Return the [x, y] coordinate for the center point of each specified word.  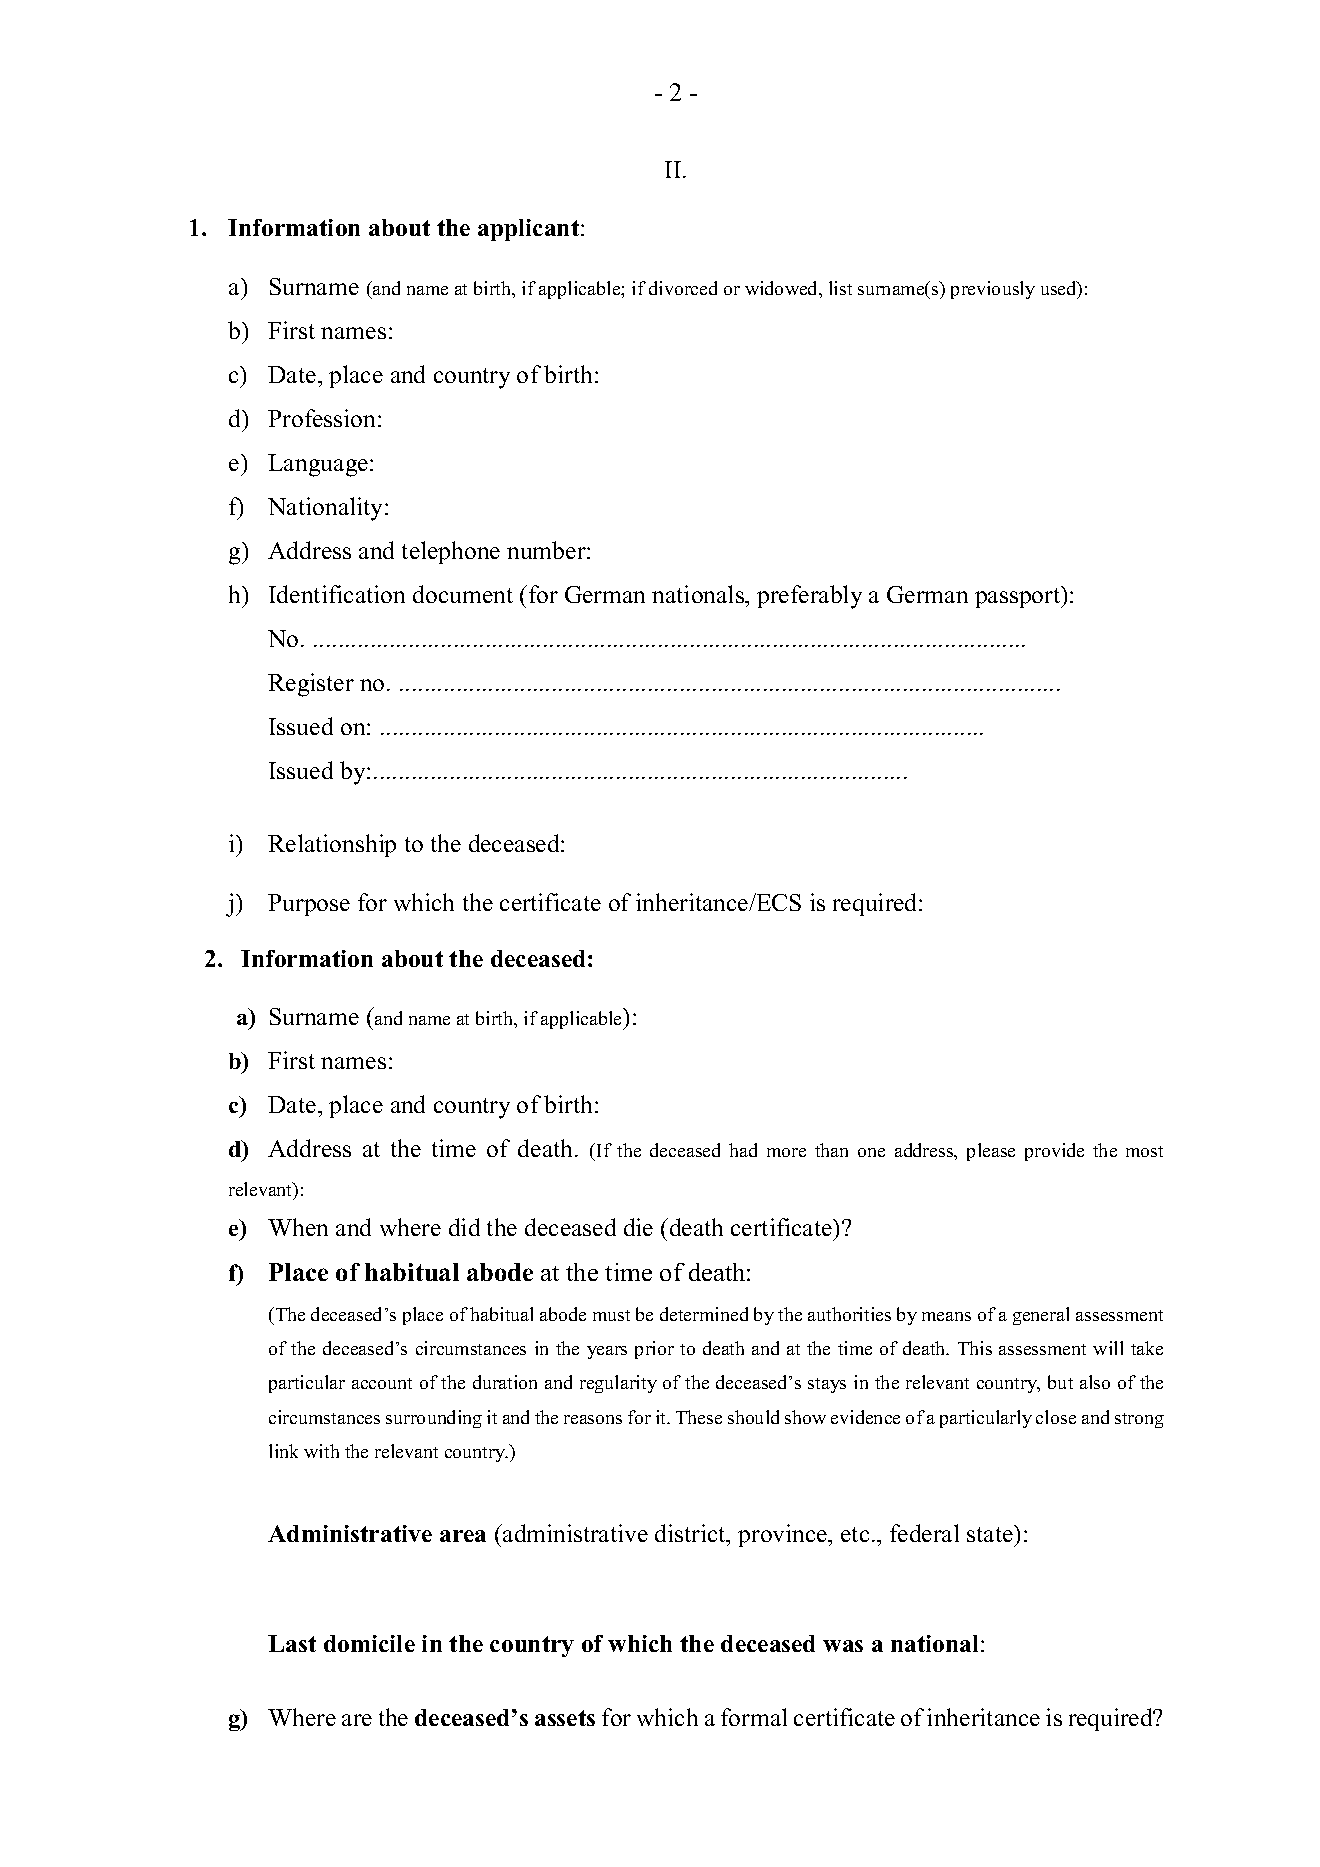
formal [754, 1717]
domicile [369, 1643]
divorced [683, 288]
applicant [530, 230]
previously [993, 290]
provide [1054, 1152]
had [743, 1150]
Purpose [309, 905]
